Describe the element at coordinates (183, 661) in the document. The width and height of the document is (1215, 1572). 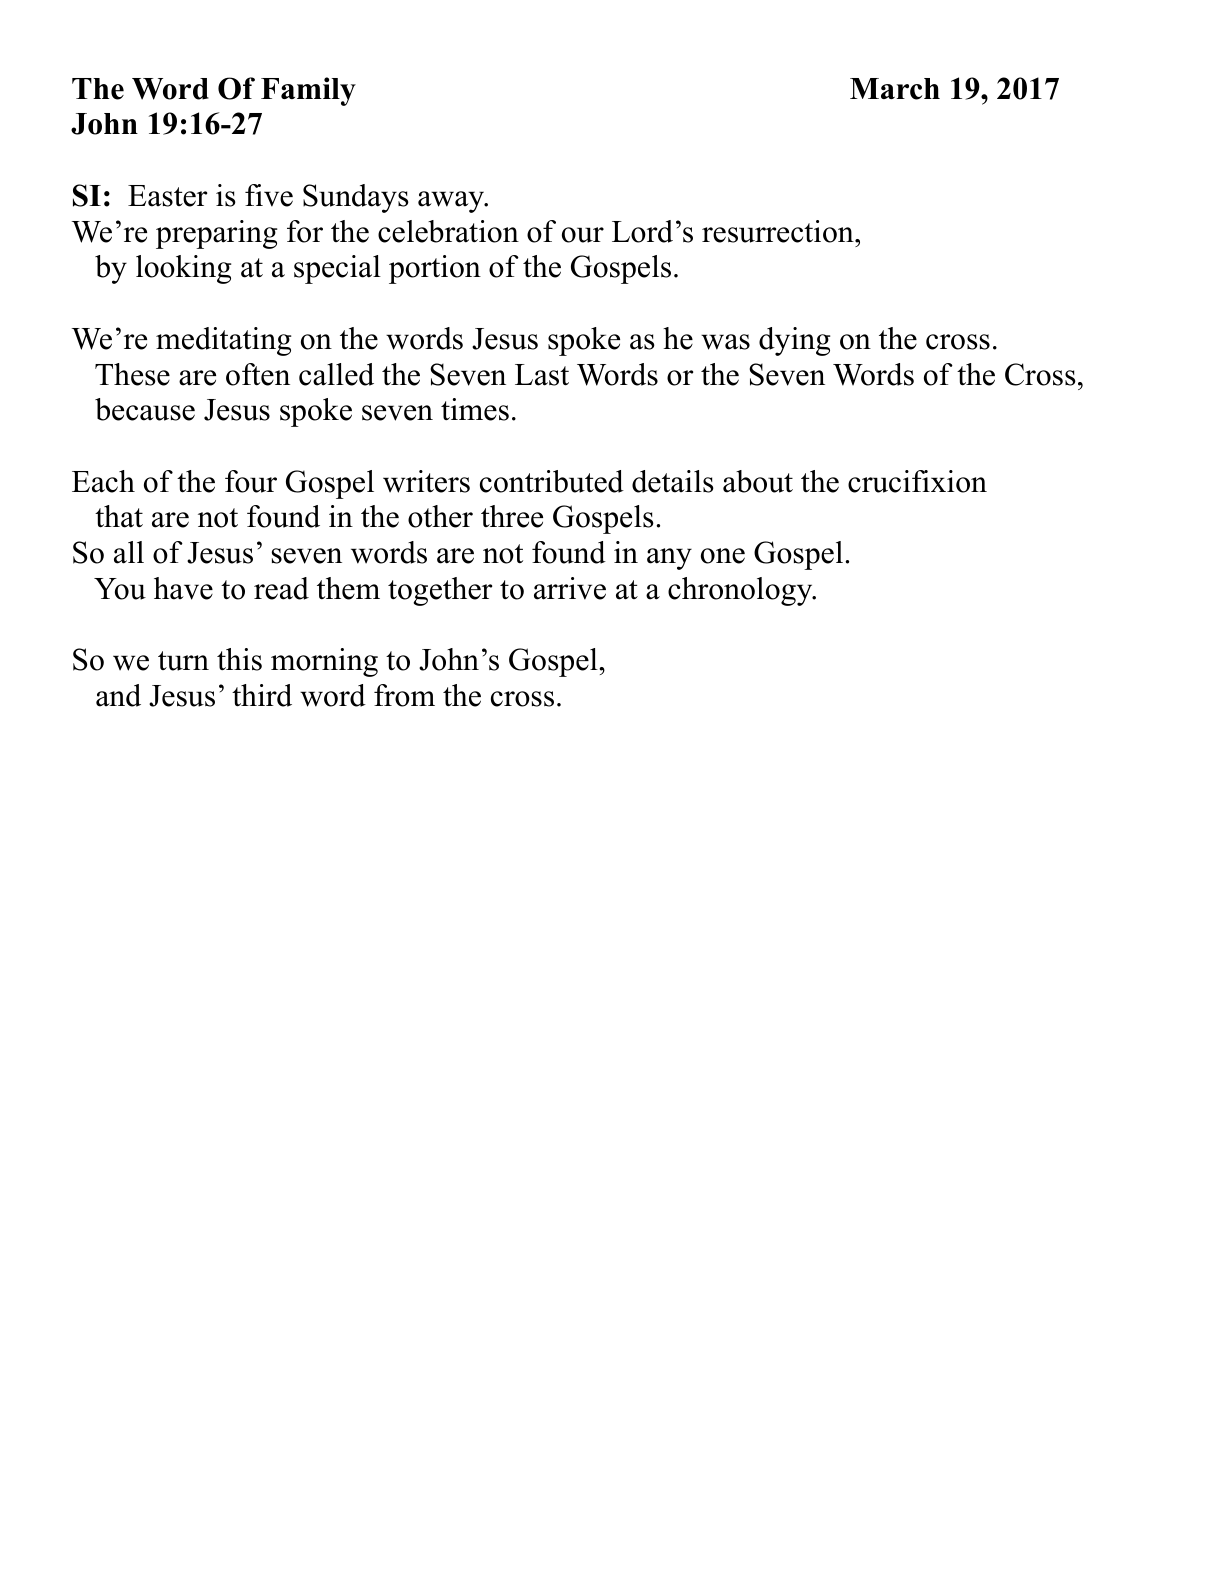
I see `turn` at that location.
